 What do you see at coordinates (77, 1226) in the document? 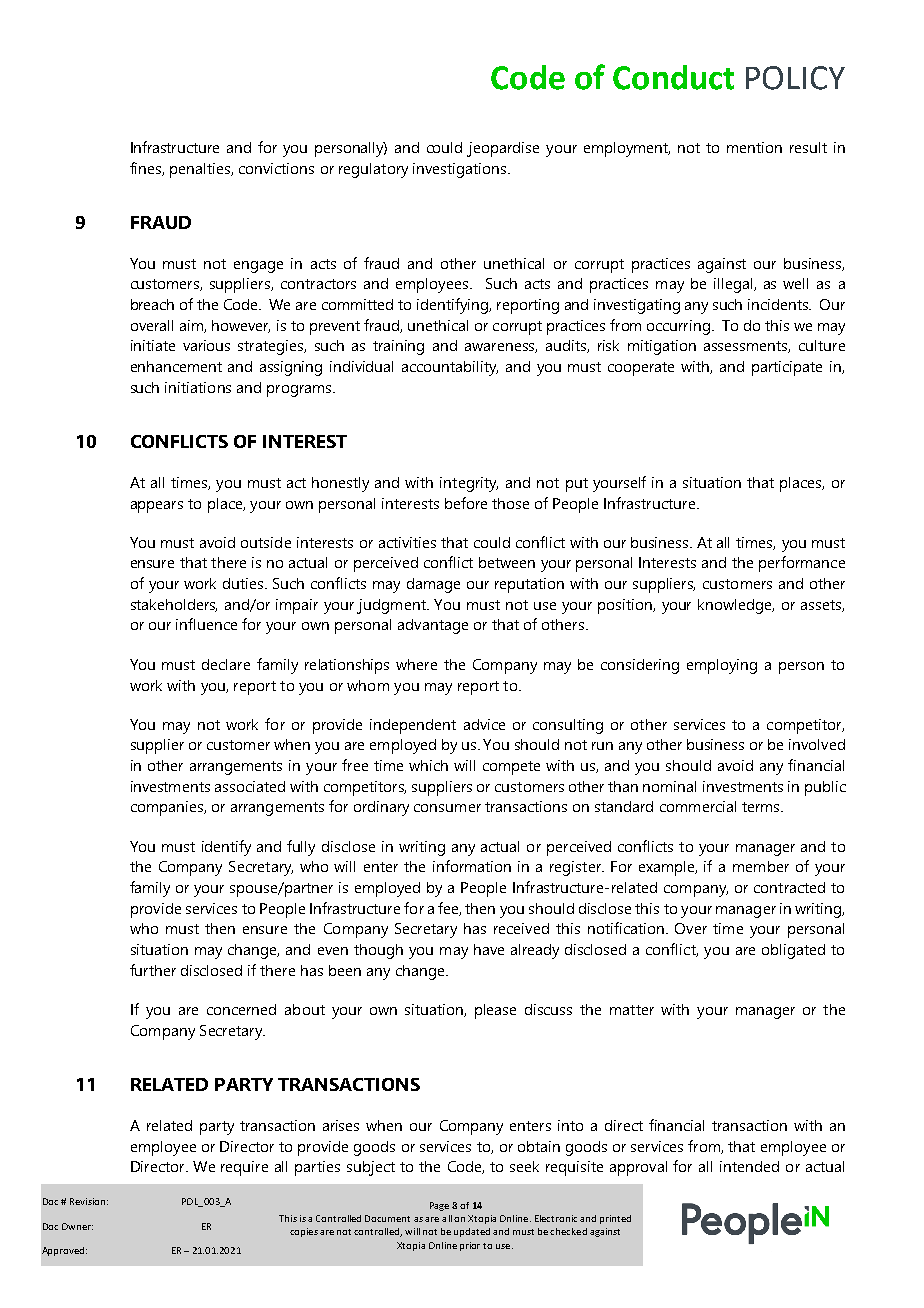
I see `Owner` at bounding box center [77, 1226].
